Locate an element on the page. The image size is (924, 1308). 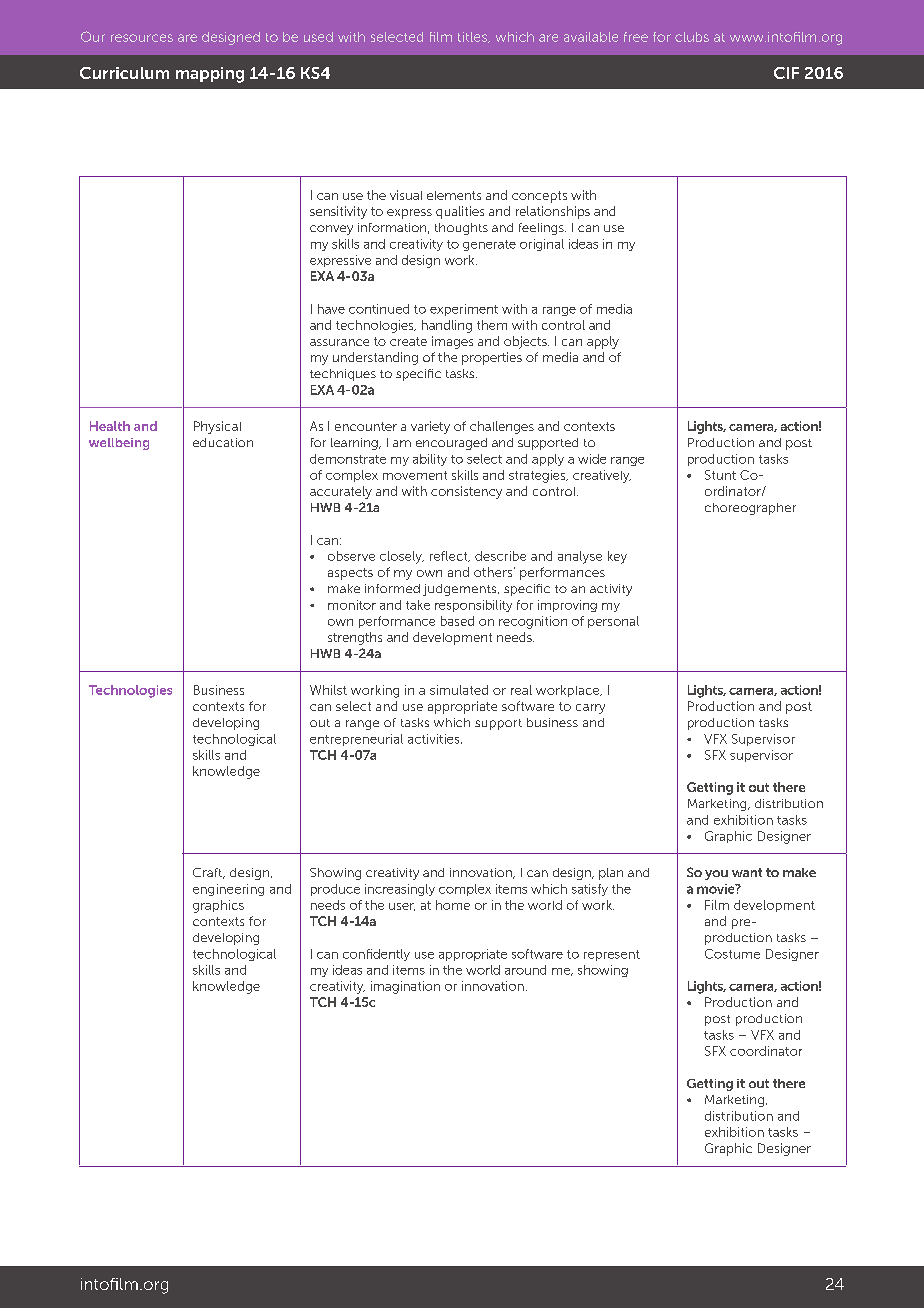
engineering is located at coordinates (228, 890).
